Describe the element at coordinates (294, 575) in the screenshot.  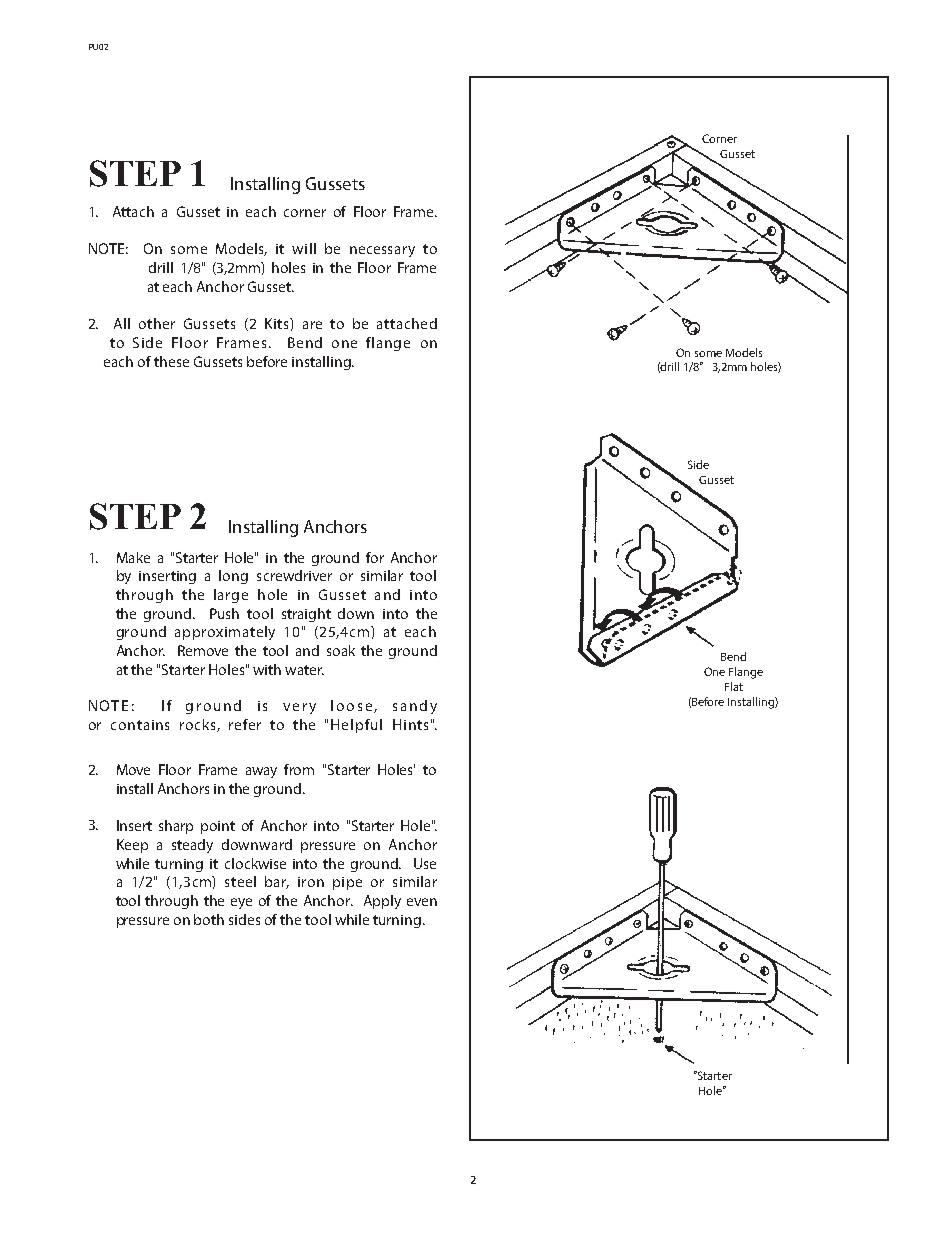
I see `screwdriver` at that location.
